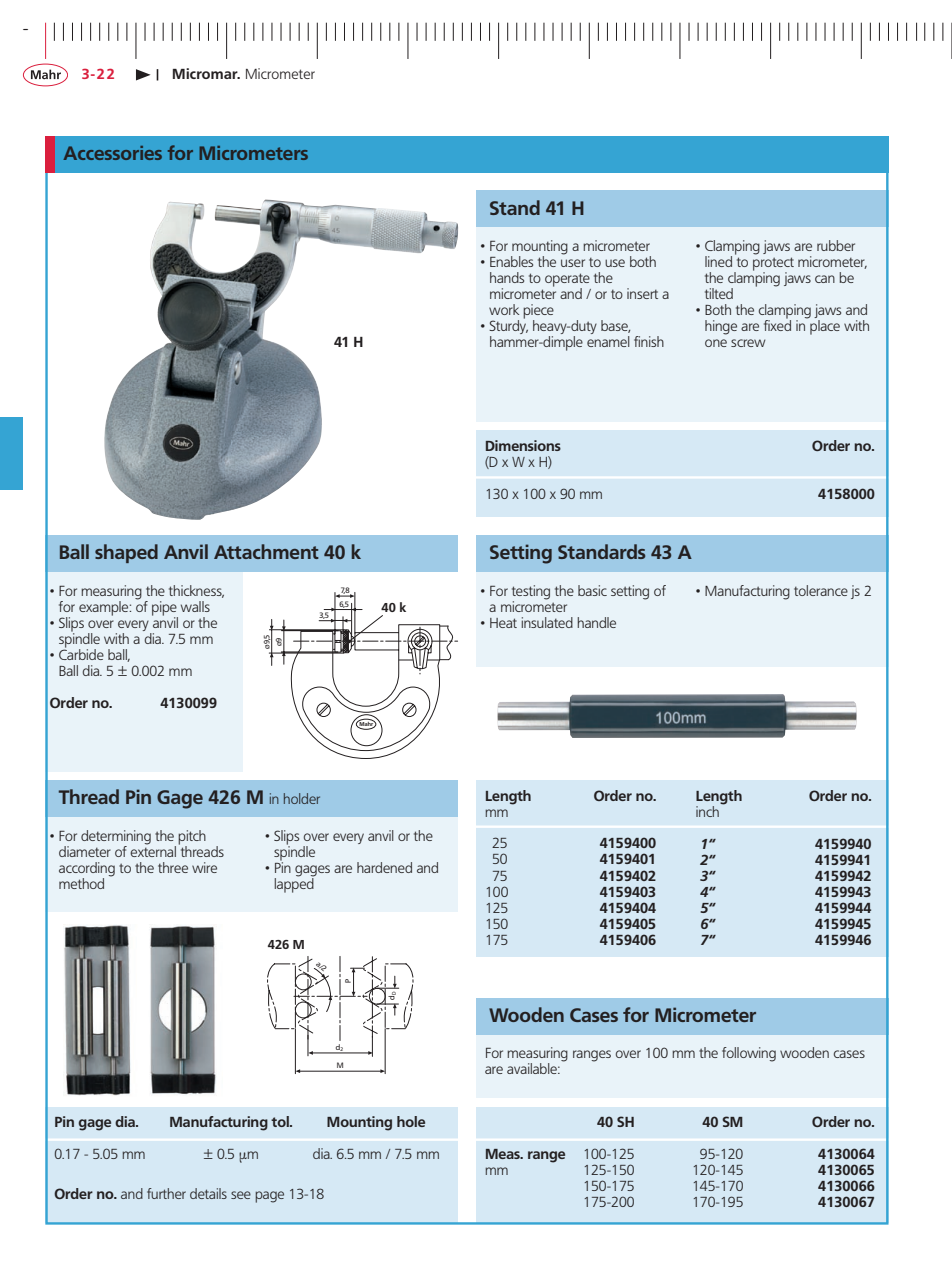 Image resolution: width=952 pixels, height=1270 pixels. Describe the element at coordinates (511, 261) in the screenshot. I see `Enables` at that location.
